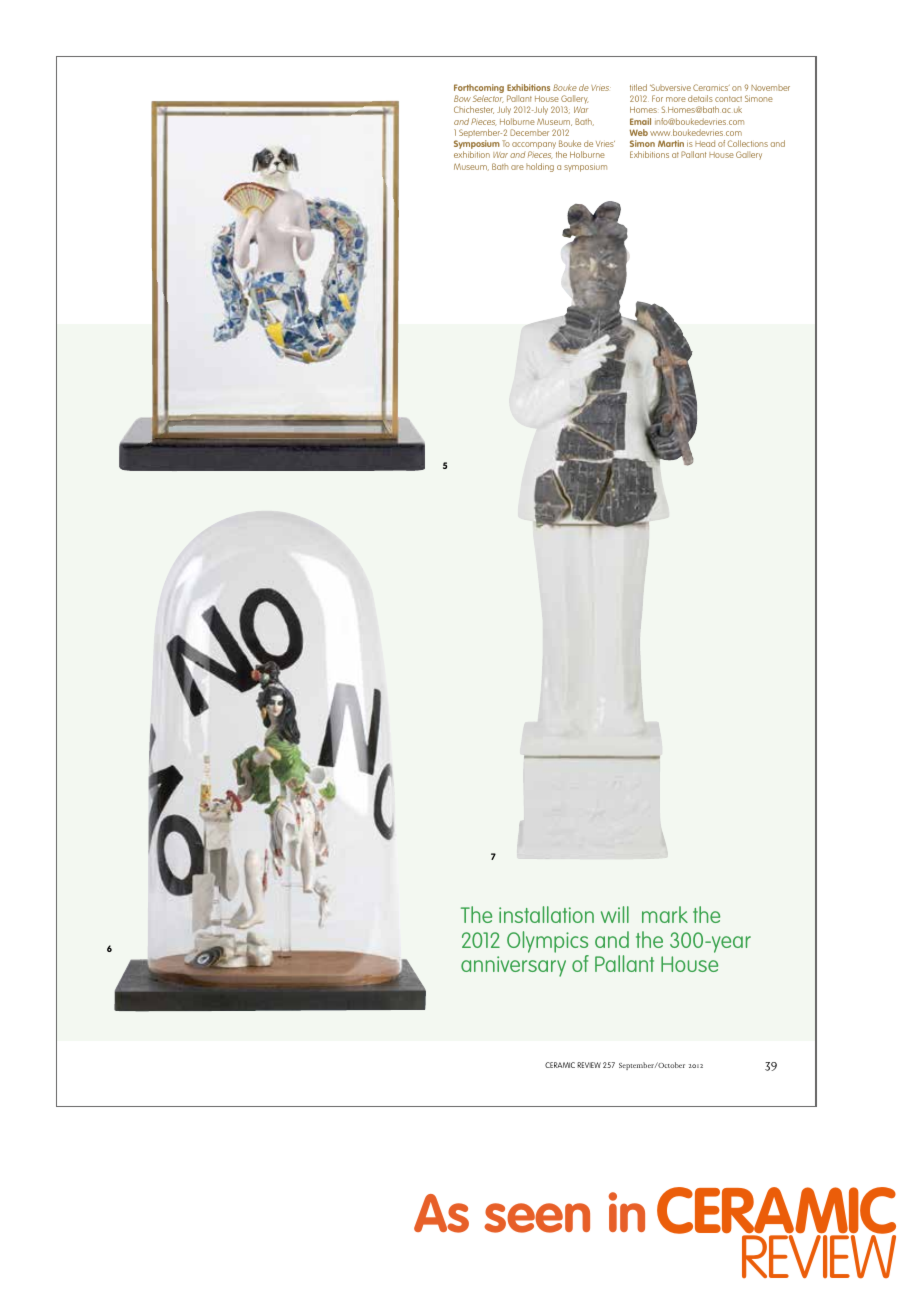 The image size is (924, 1308). Describe the element at coordinates (665, 914) in the screenshot. I see `mark` at that location.
